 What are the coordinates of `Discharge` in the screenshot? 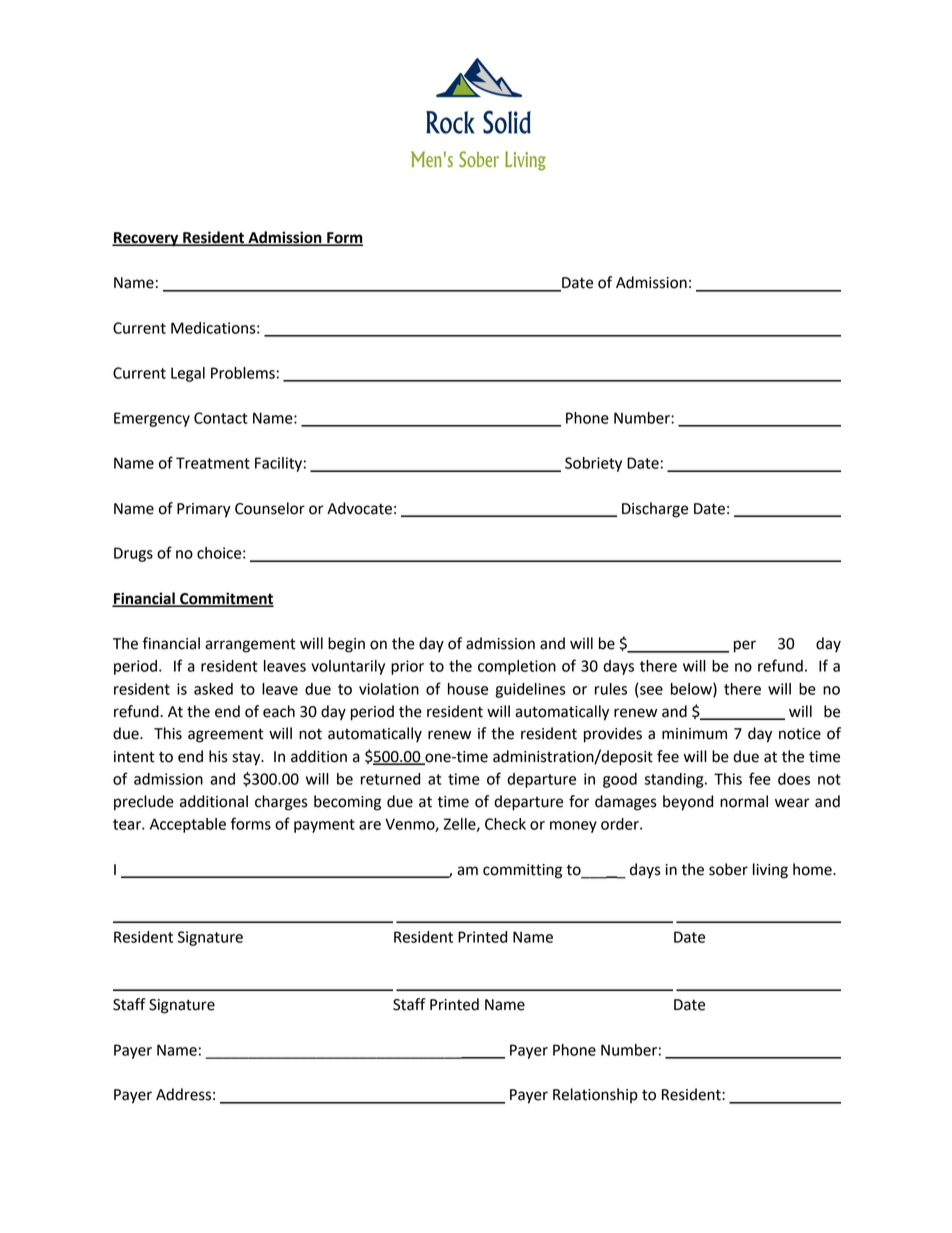 It's located at (655, 510).
